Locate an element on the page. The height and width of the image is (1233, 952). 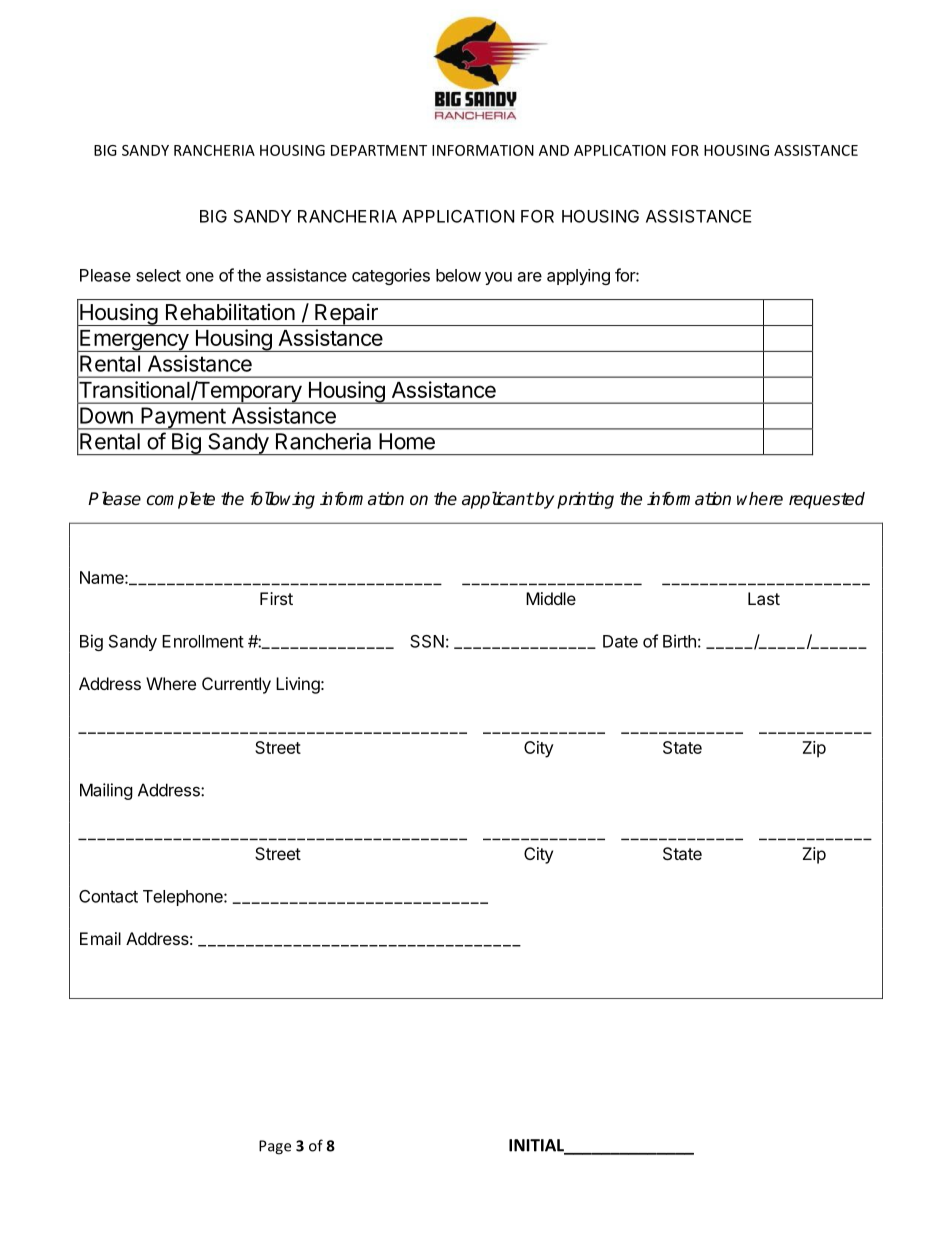
Telephone is located at coordinates (184, 898).
